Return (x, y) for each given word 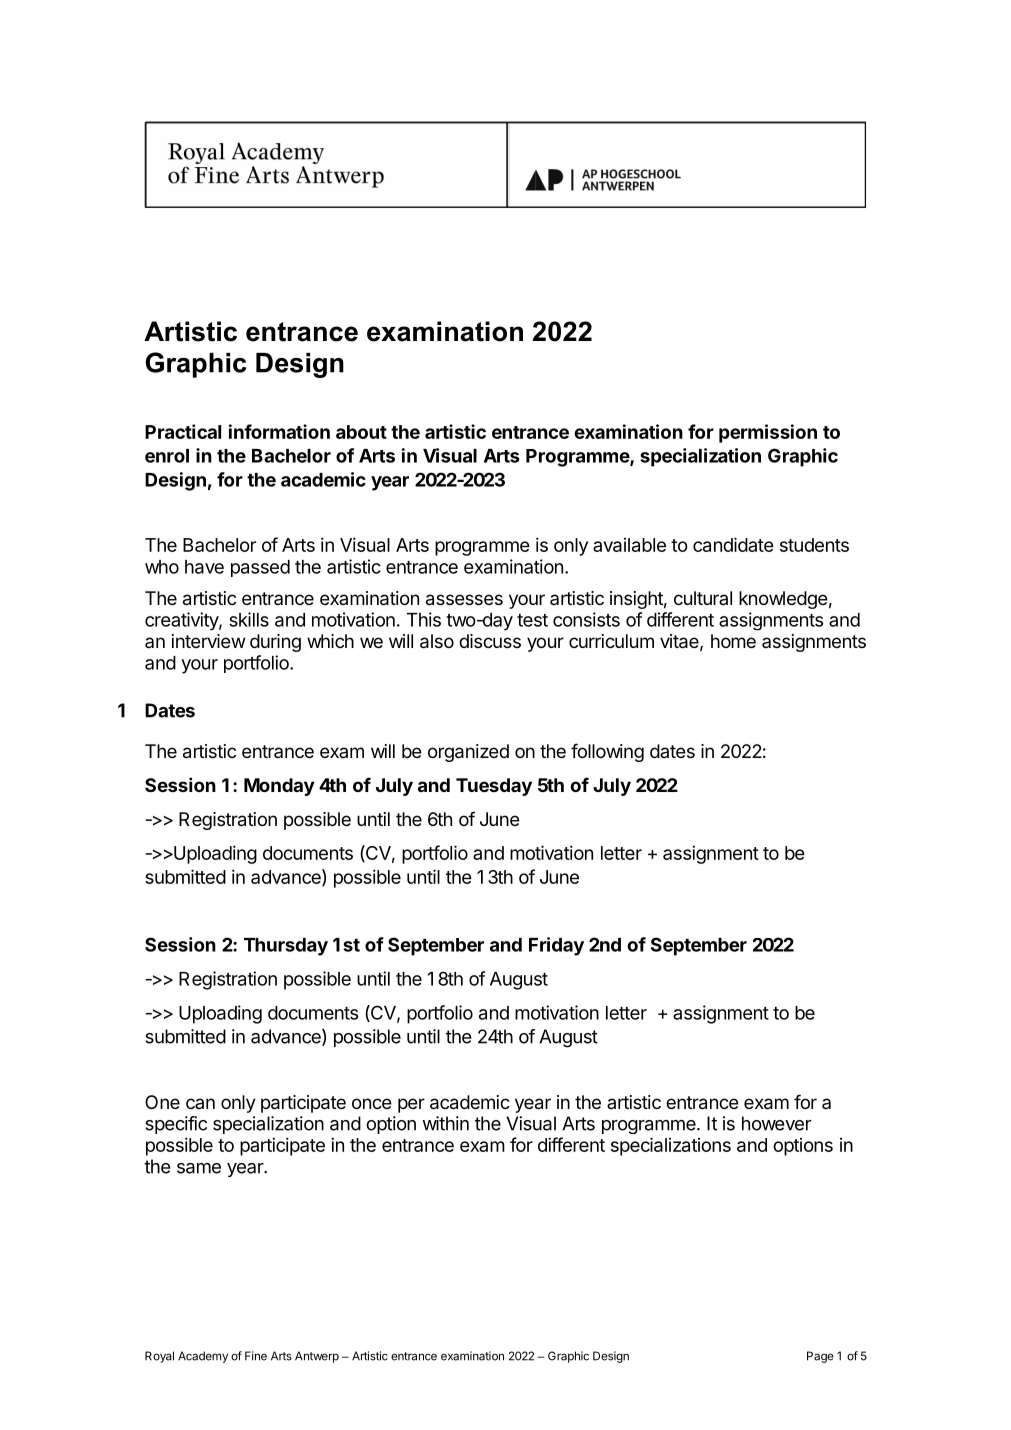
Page (820, 1357)
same (199, 1168)
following (607, 752)
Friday (556, 946)
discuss (490, 641)
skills (249, 619)
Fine (256, 1356)
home (733, 641)
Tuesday (494, 787)
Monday (279, 787)
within (445, 1123)
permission (768, 433)
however (776, 1123)
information (279, 431)
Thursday (286, 947)
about (361, 432)
